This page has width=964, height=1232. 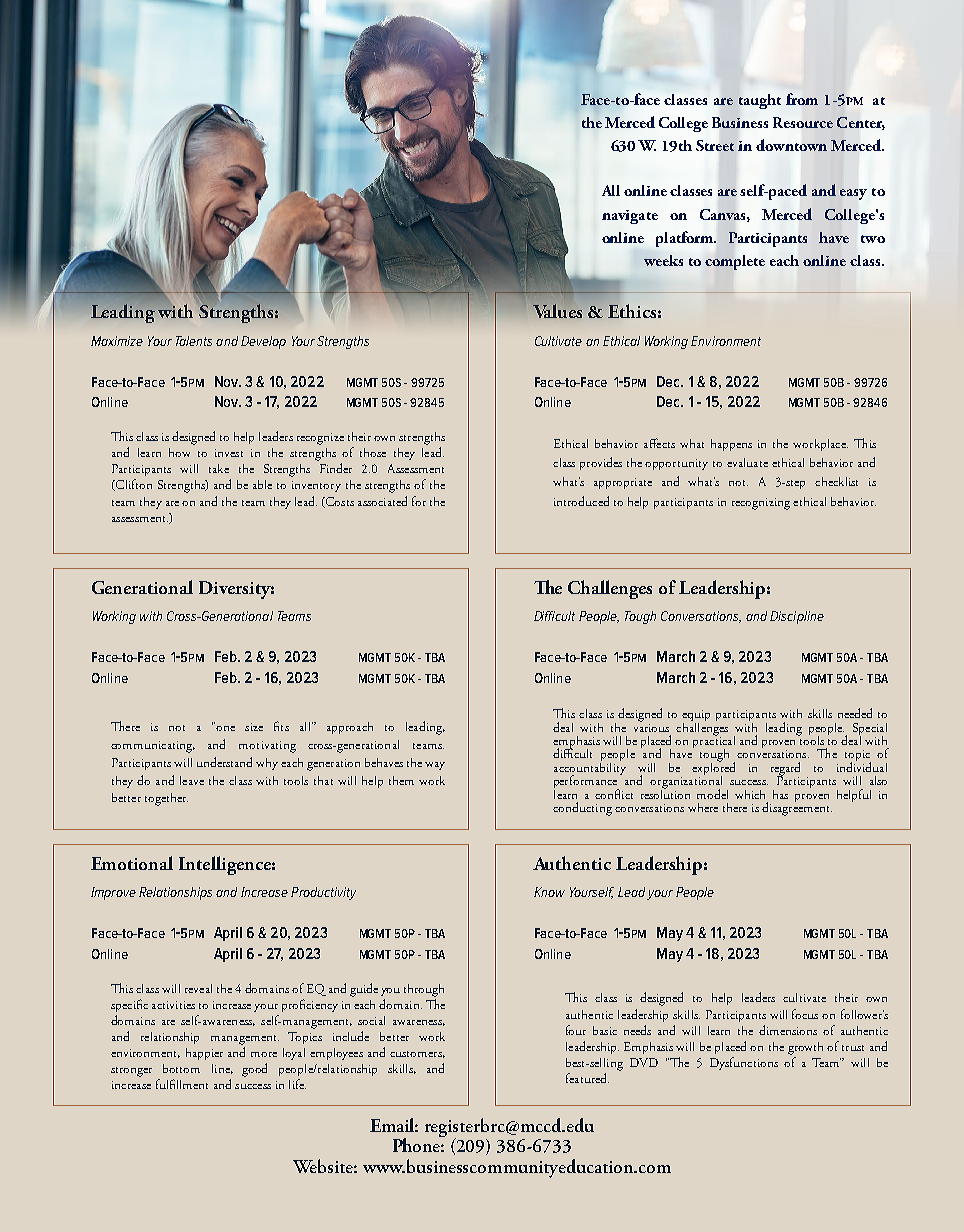 I want to click on happier, so click(x=204, y=1054).
